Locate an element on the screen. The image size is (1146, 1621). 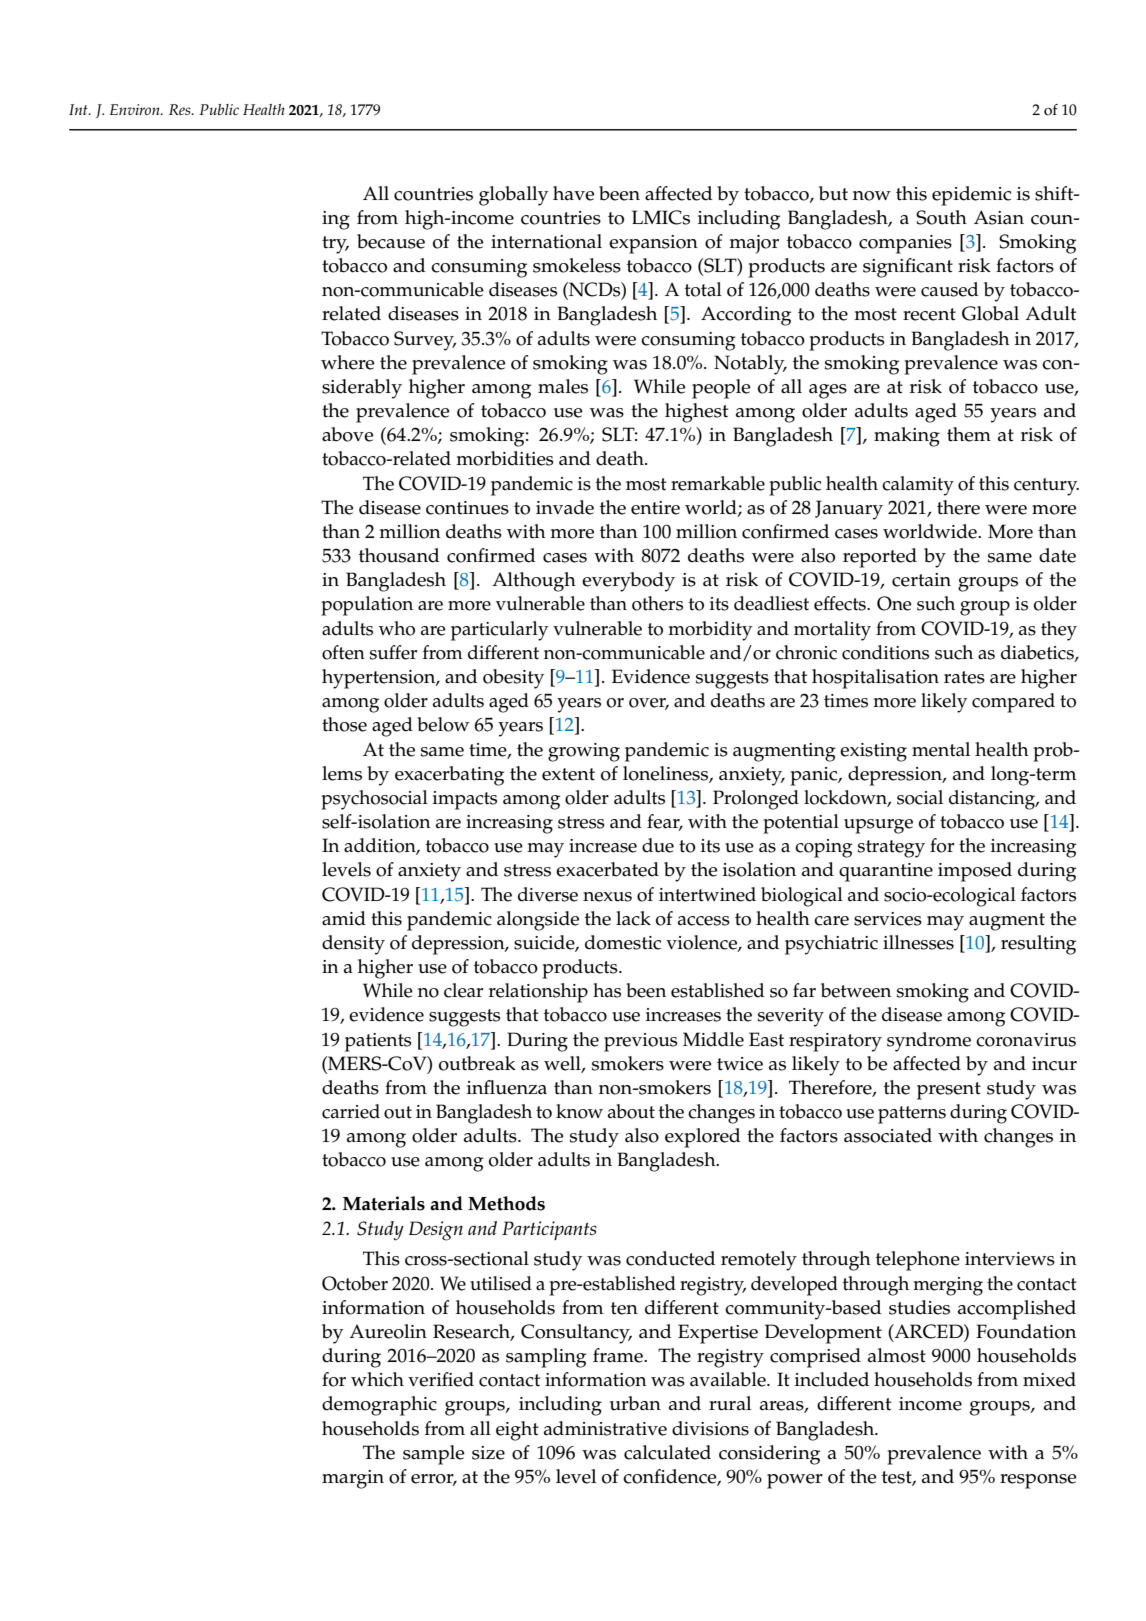
epidemic is located at coordinates (971, 196).
